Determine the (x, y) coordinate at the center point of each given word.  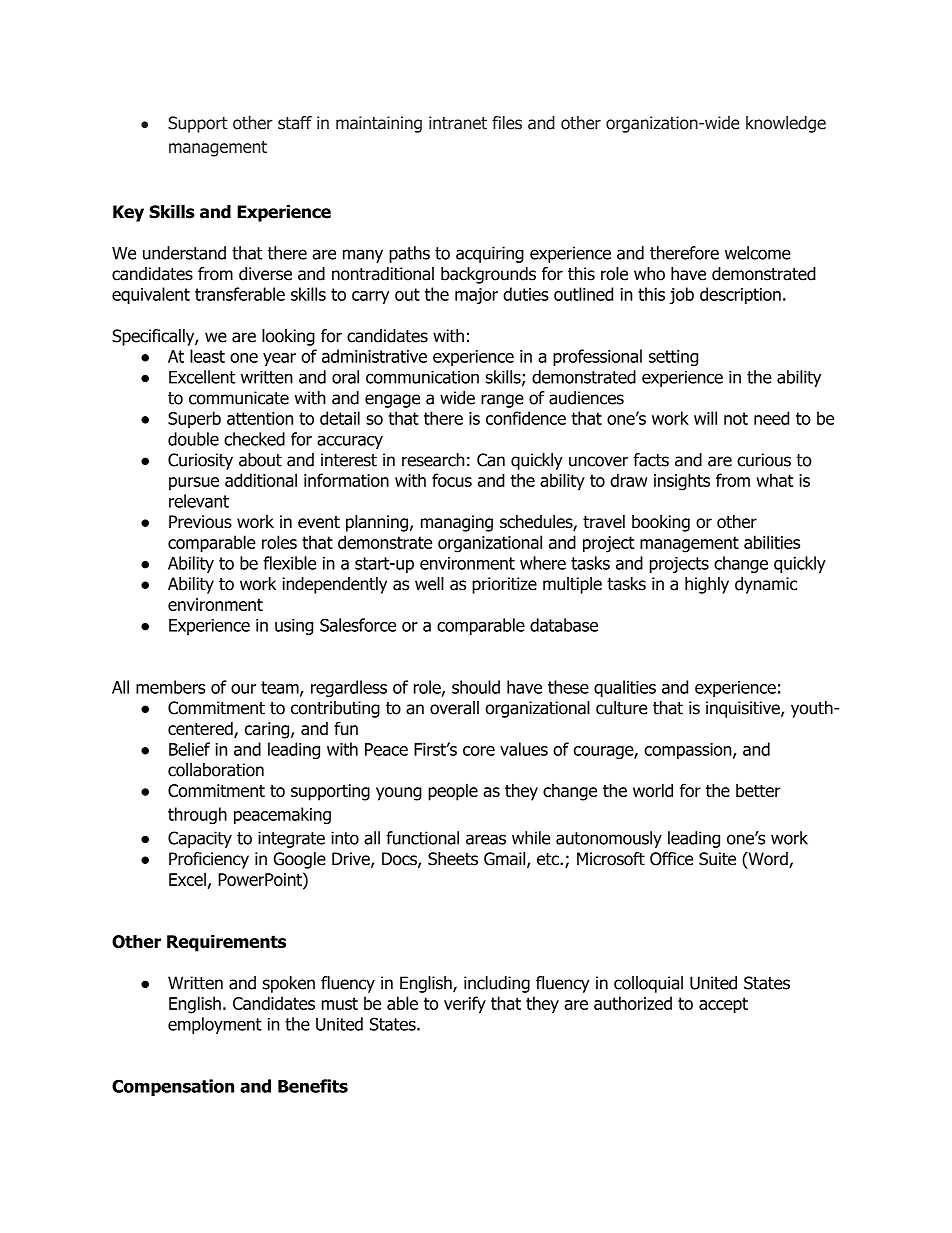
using (294, 627)
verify (465, 1005)
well (429, 584)
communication (422, 377)
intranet (458, 123)
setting (673, 358)
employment (215, 1025)
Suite (717, 859)
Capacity (200, 839)
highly (707, 585)
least (207, 356)
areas (486, 839)
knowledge (786, 124)
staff (295, 123)
